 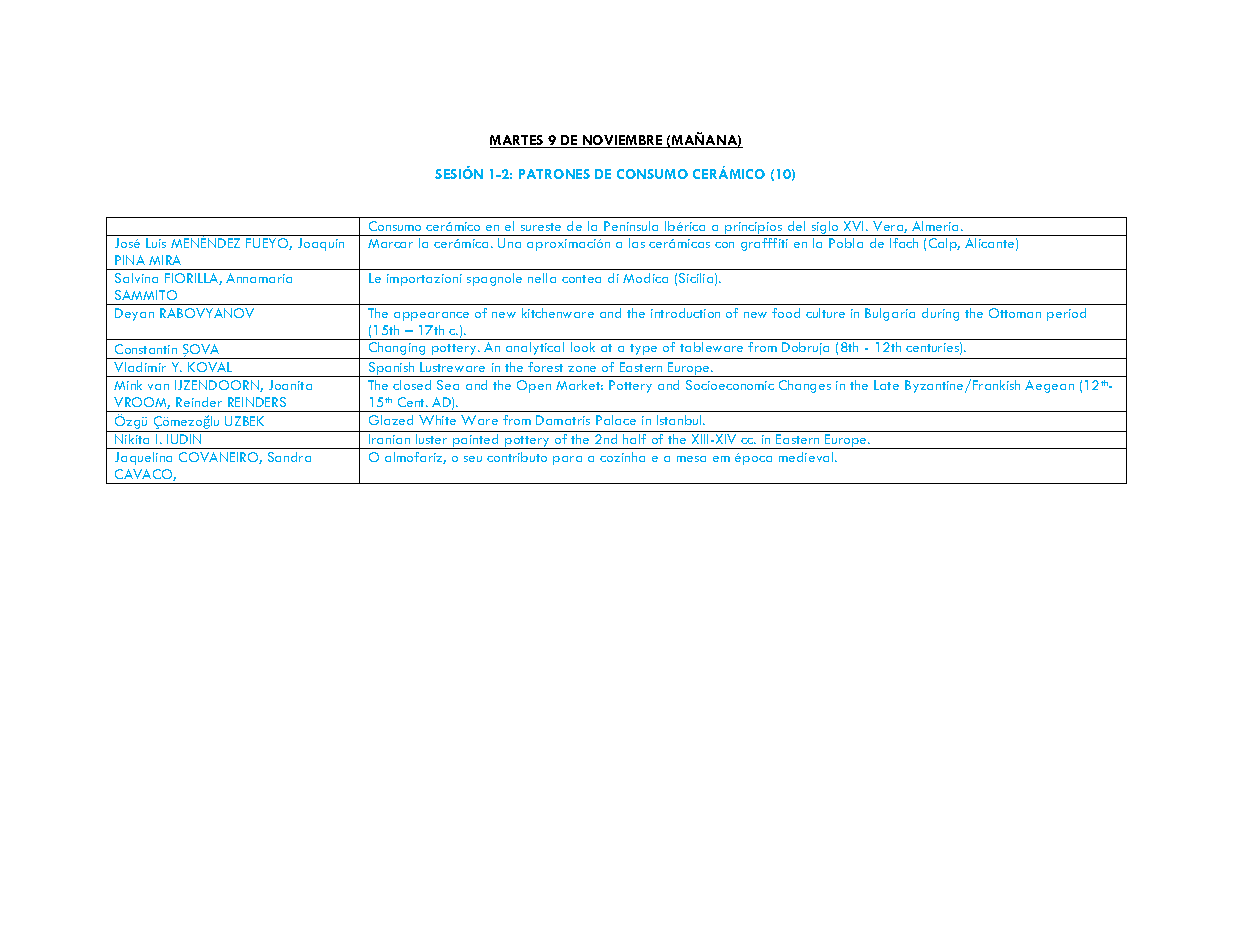 I want to click on Mink, so click(x=128, y=385).
